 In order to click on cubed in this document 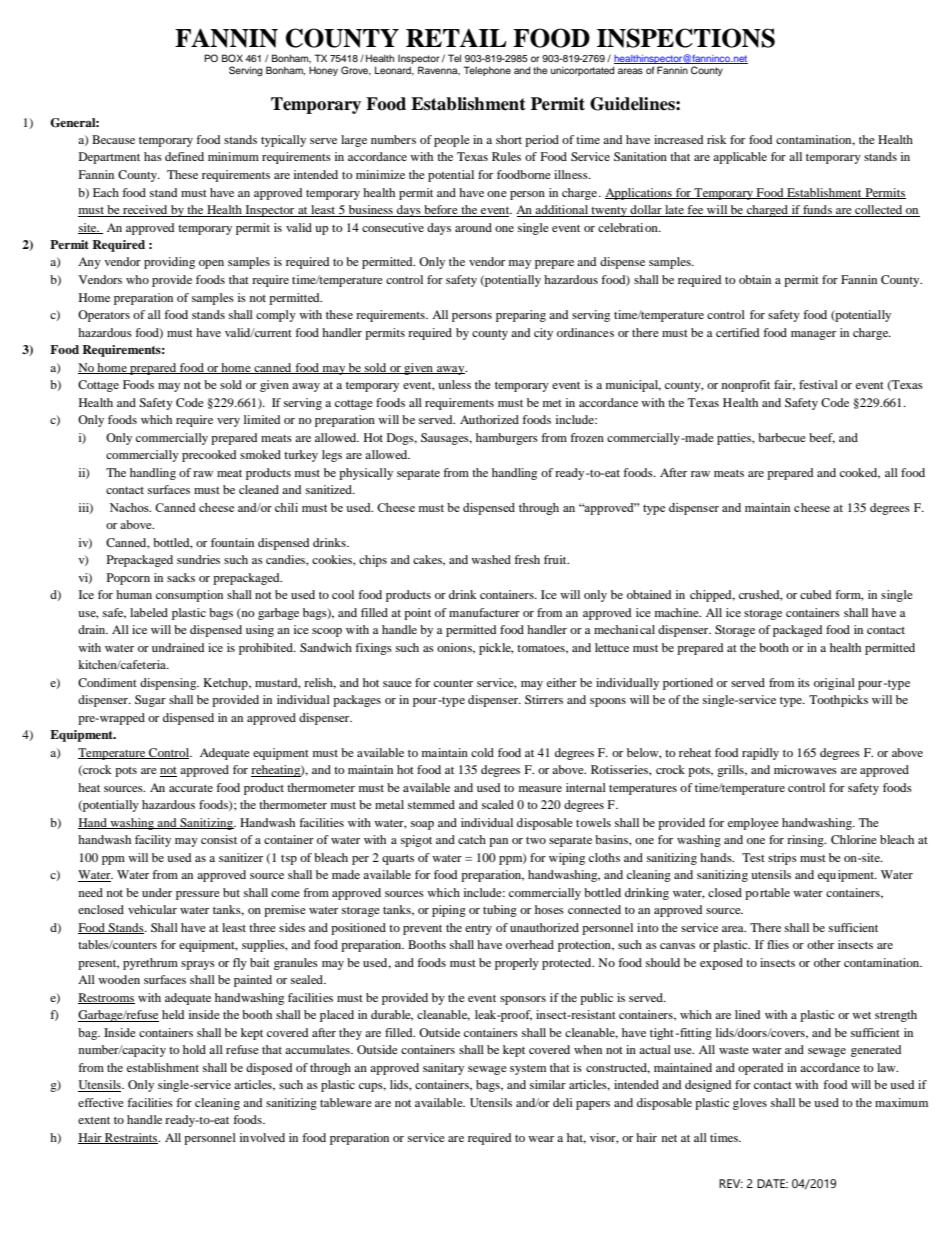, I will do `click(815, 594)`.
